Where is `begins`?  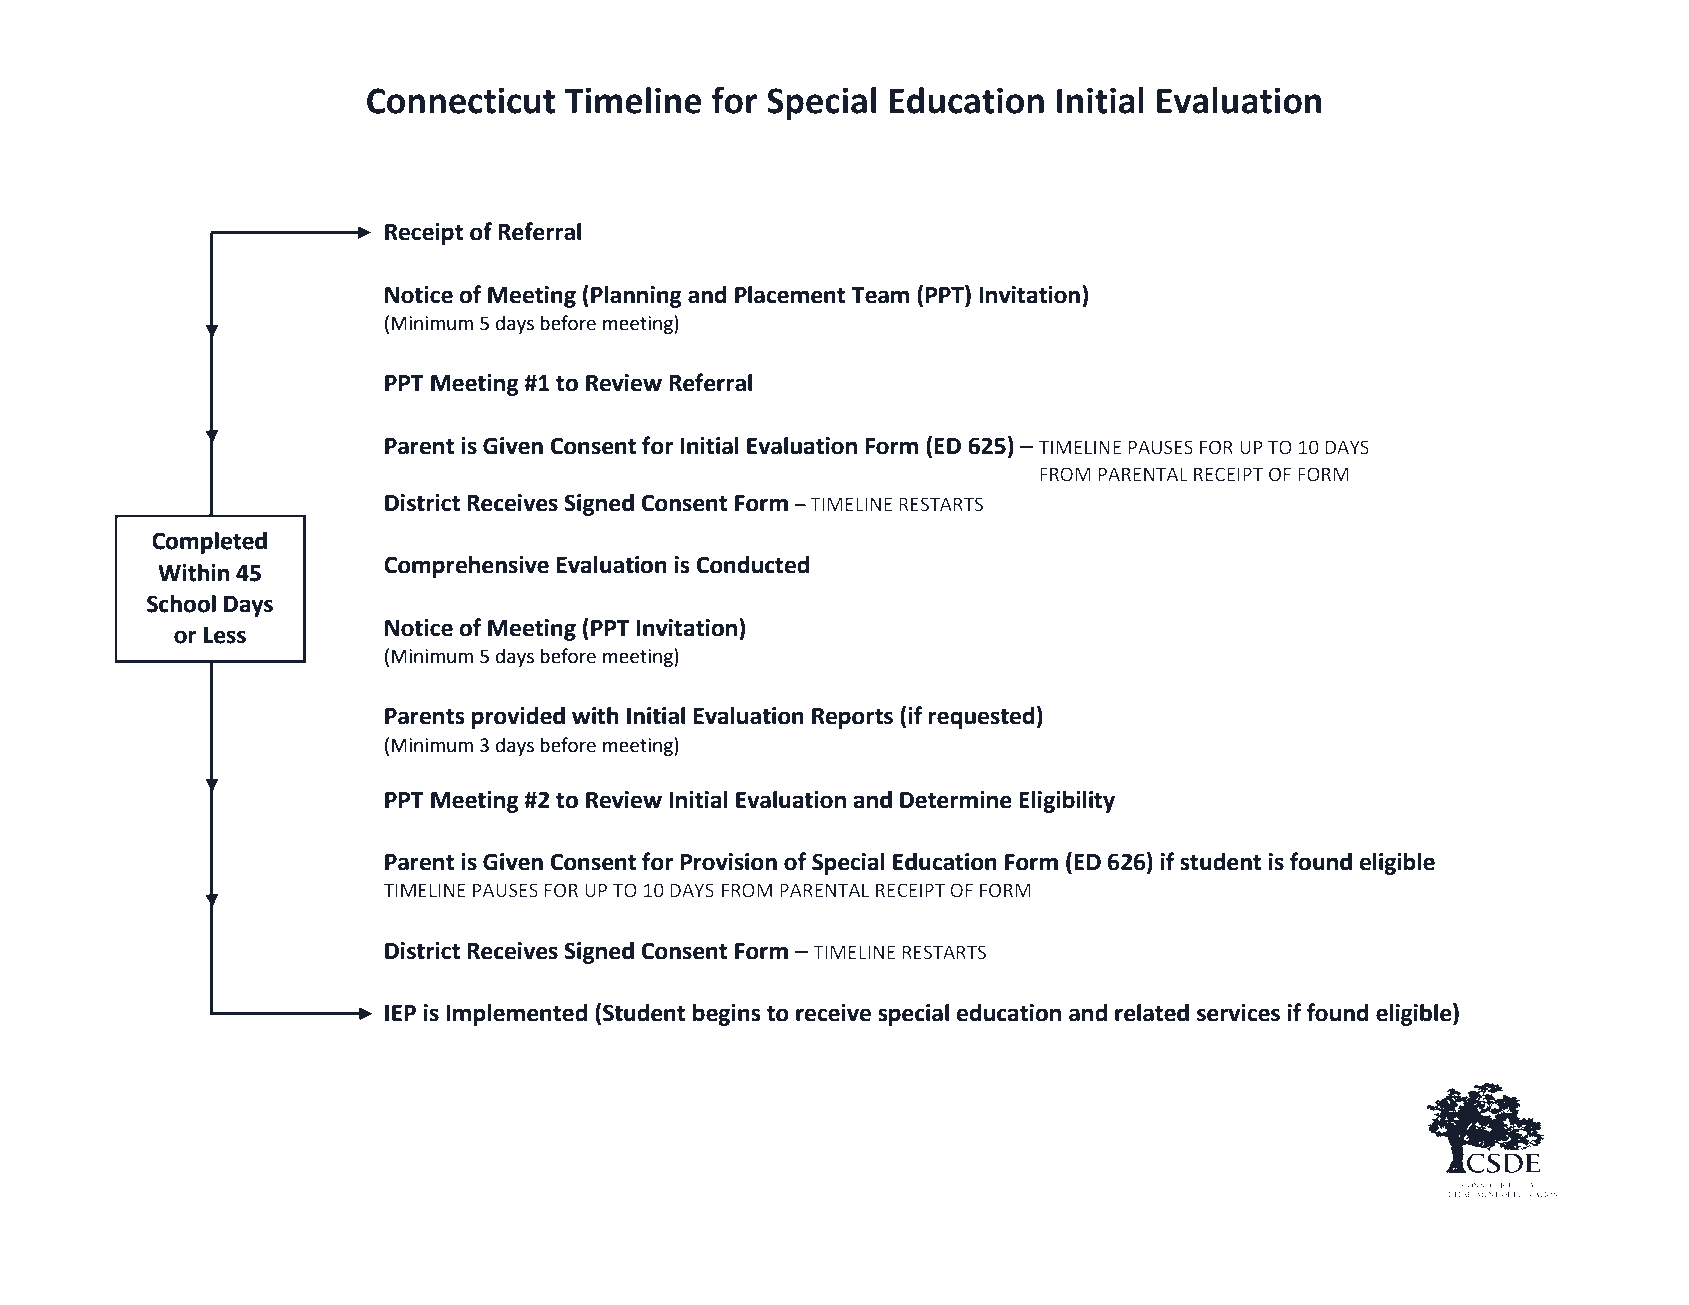 begins is located at coordinates (727, 1015).
